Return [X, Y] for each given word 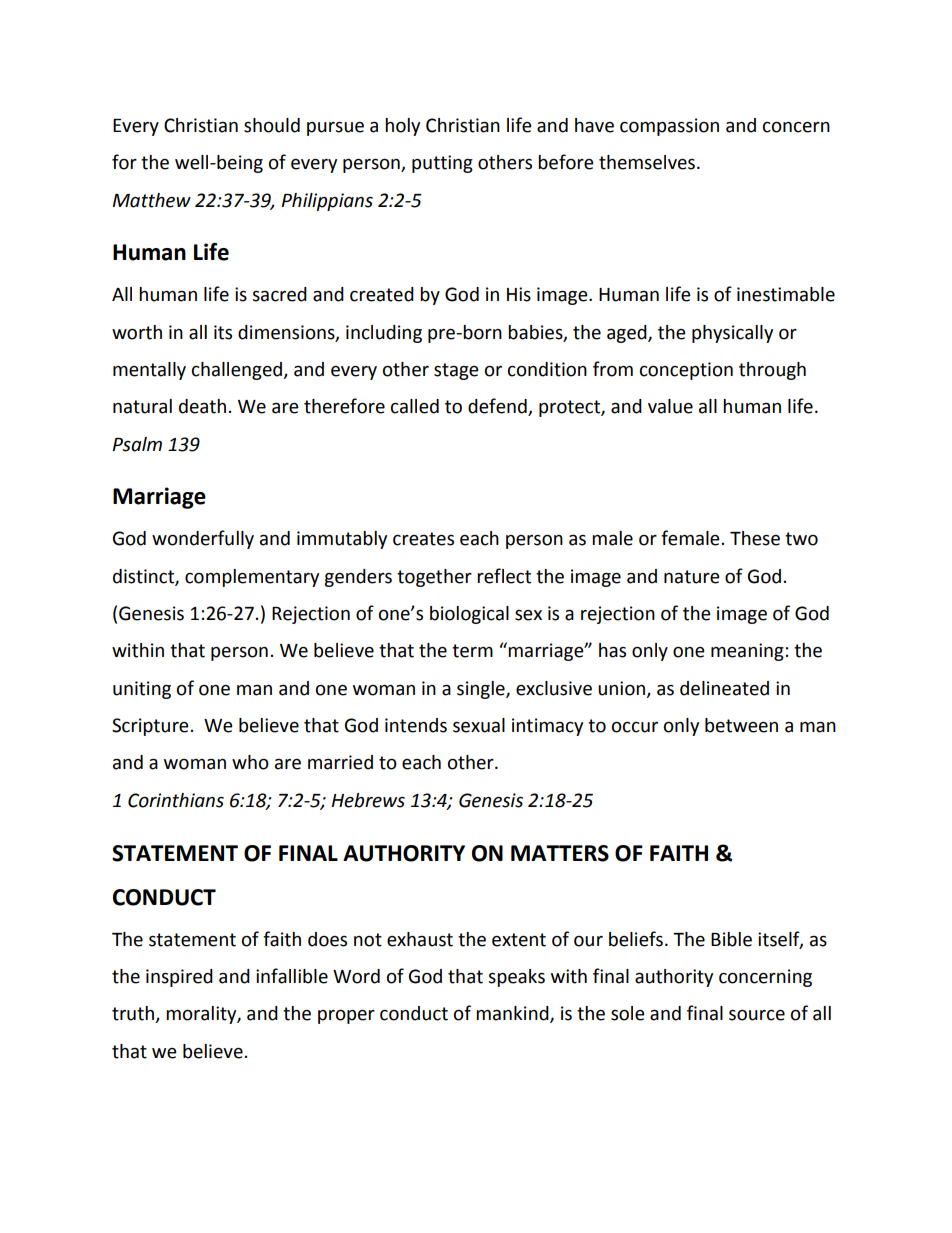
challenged [238, 371]
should [272, 125]
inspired [179, 978]
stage [456, 371]
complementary [252, 578]
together [434, 578]
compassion [669, 127]
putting [442, 164]
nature [692, 577]
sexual [479, 725]
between [741, 725]
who [250, 762]
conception [686, 371]
